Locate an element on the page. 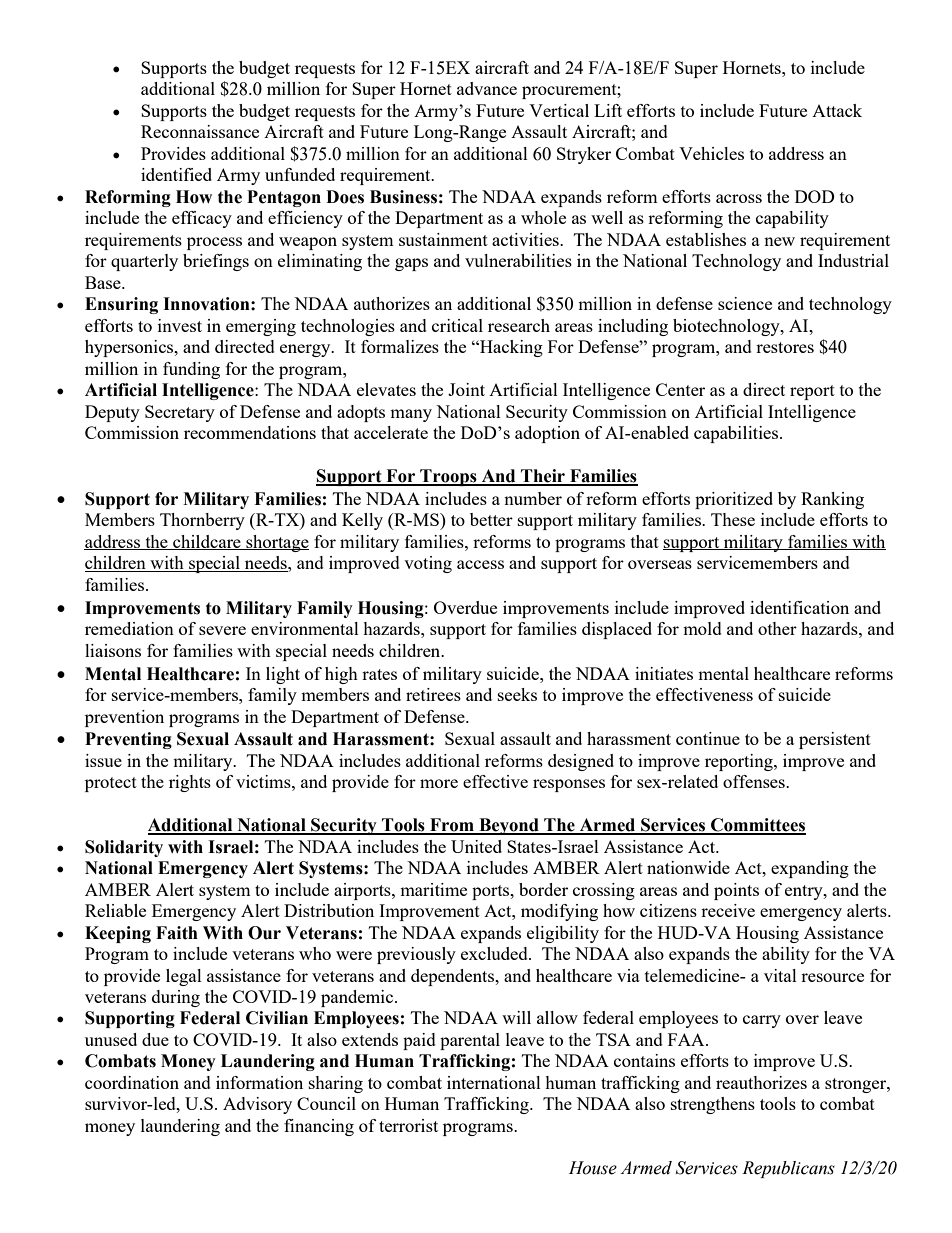  Vehicles is located at coordinates (711, 153).
